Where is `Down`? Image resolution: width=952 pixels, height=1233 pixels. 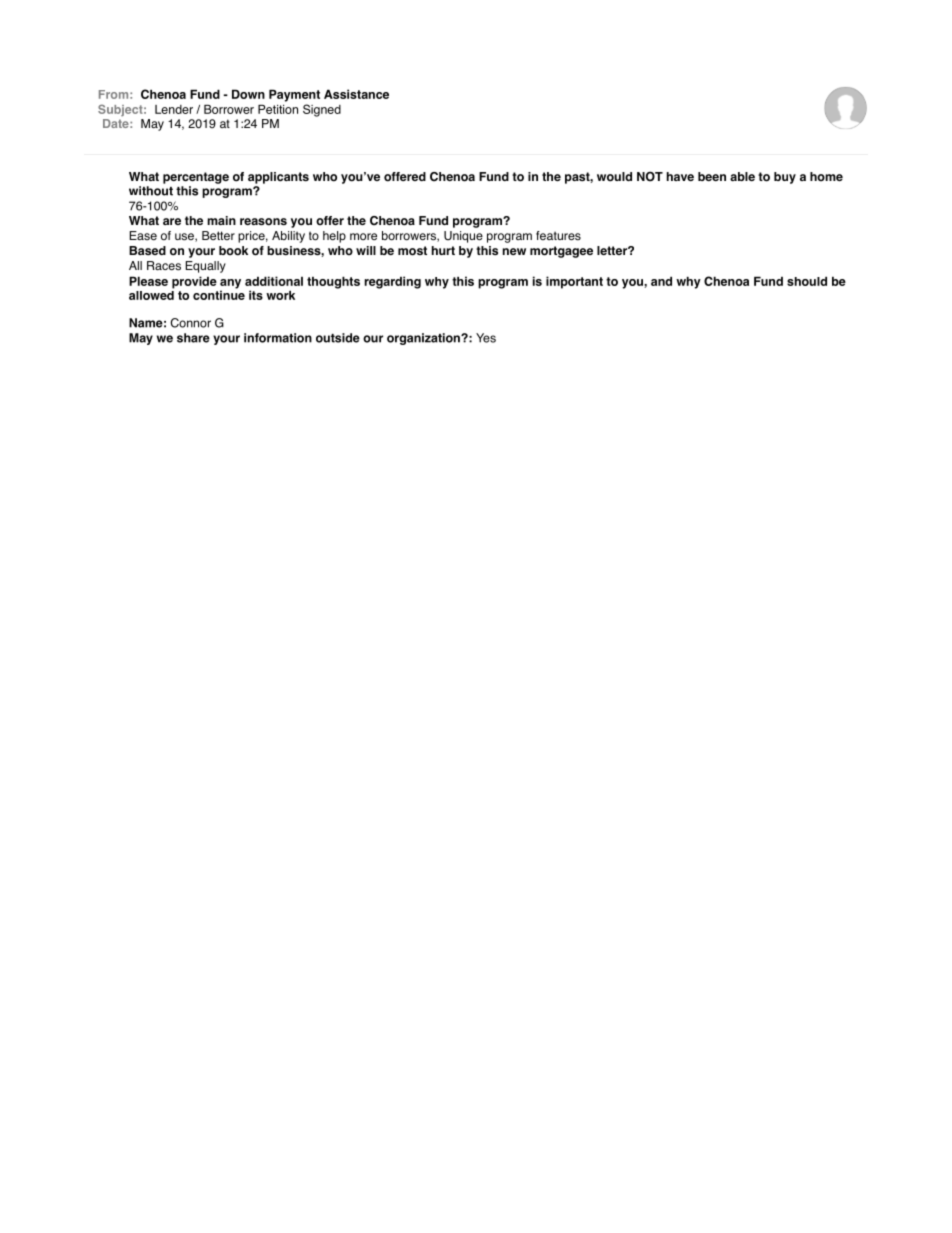
Down is located at coordinates (248, 94).
